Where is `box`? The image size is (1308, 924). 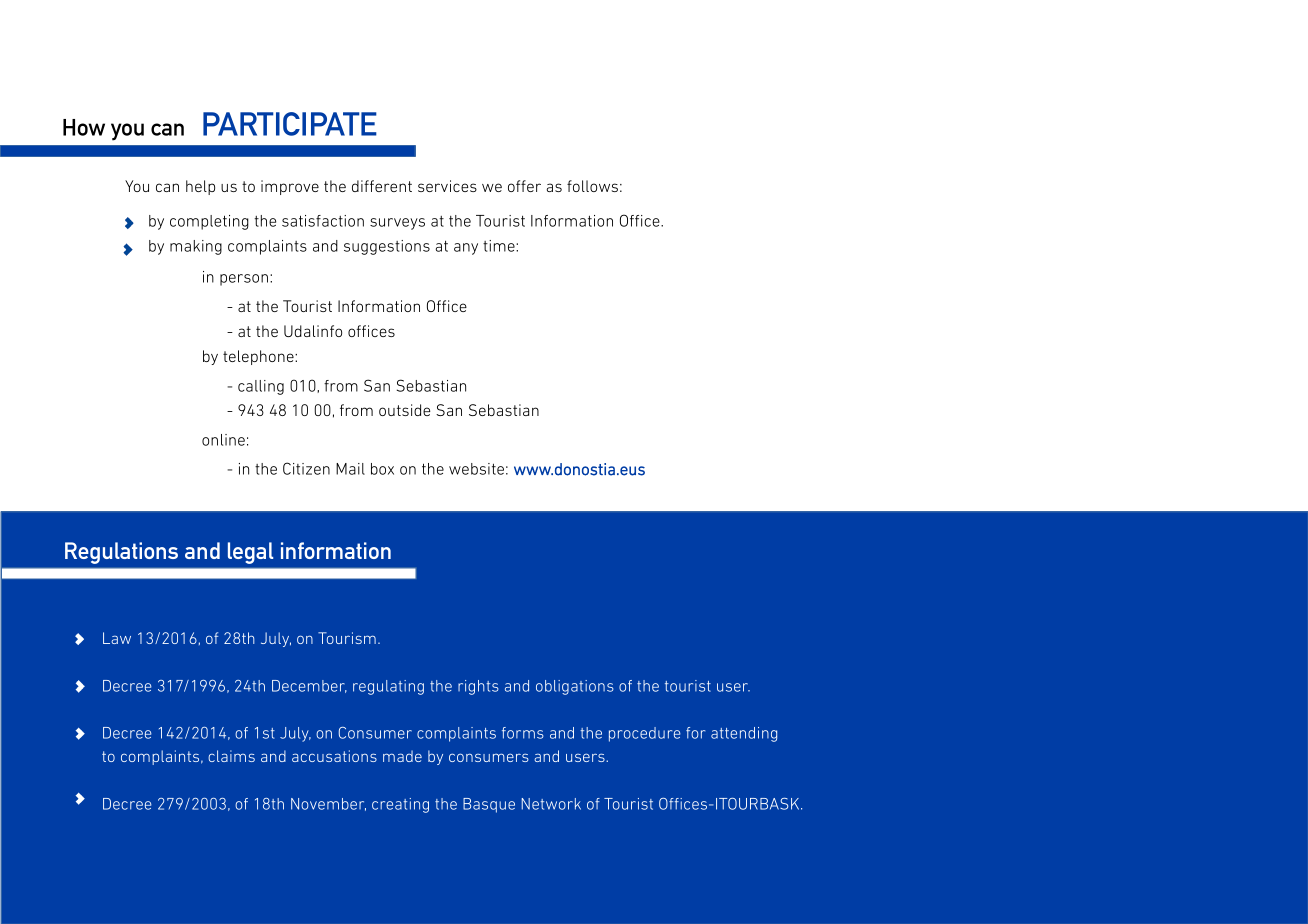 box is located at coordinates (382, 469).
